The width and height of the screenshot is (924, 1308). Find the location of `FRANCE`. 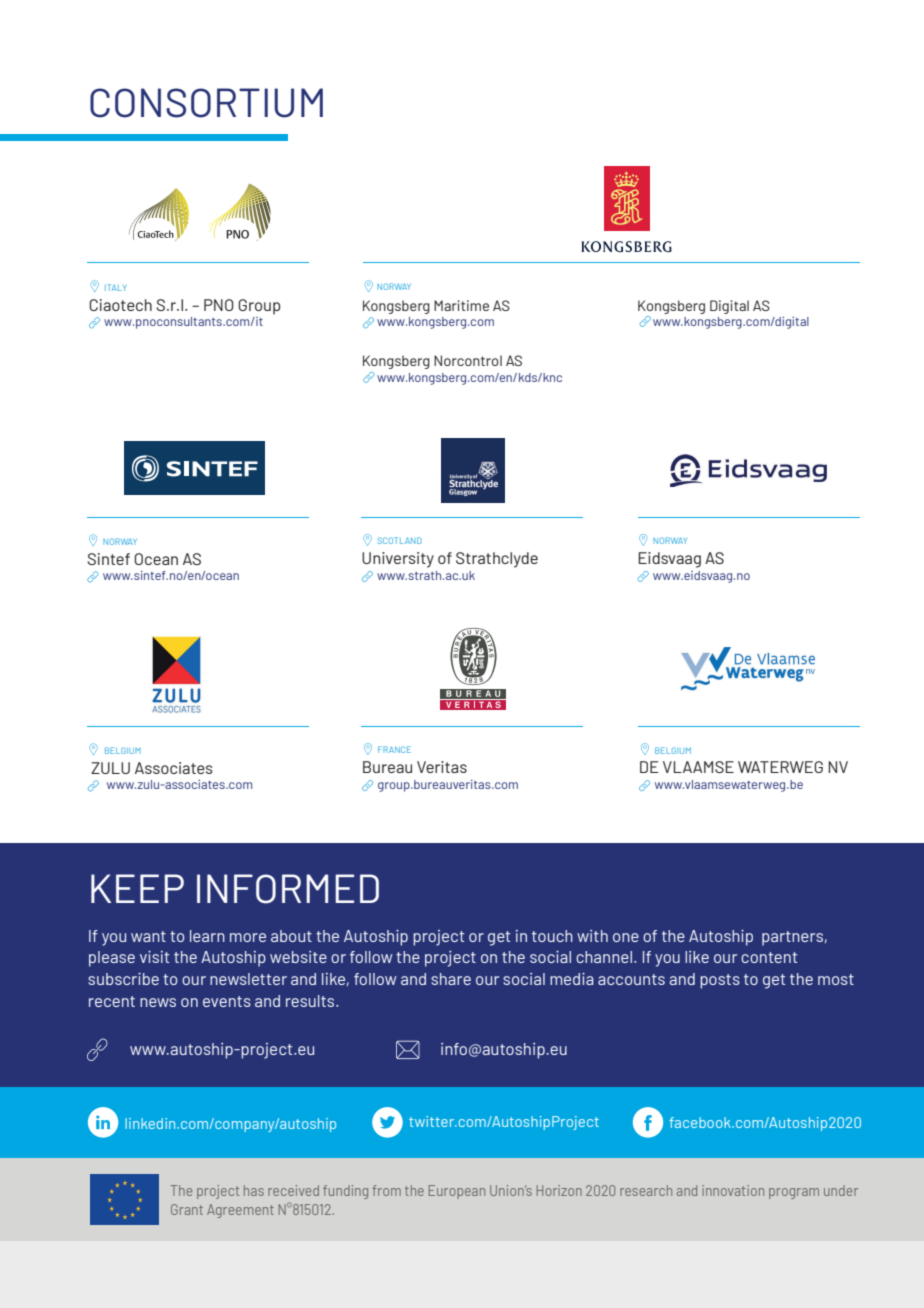

FRANCE is located at coordinates (394, 749).
